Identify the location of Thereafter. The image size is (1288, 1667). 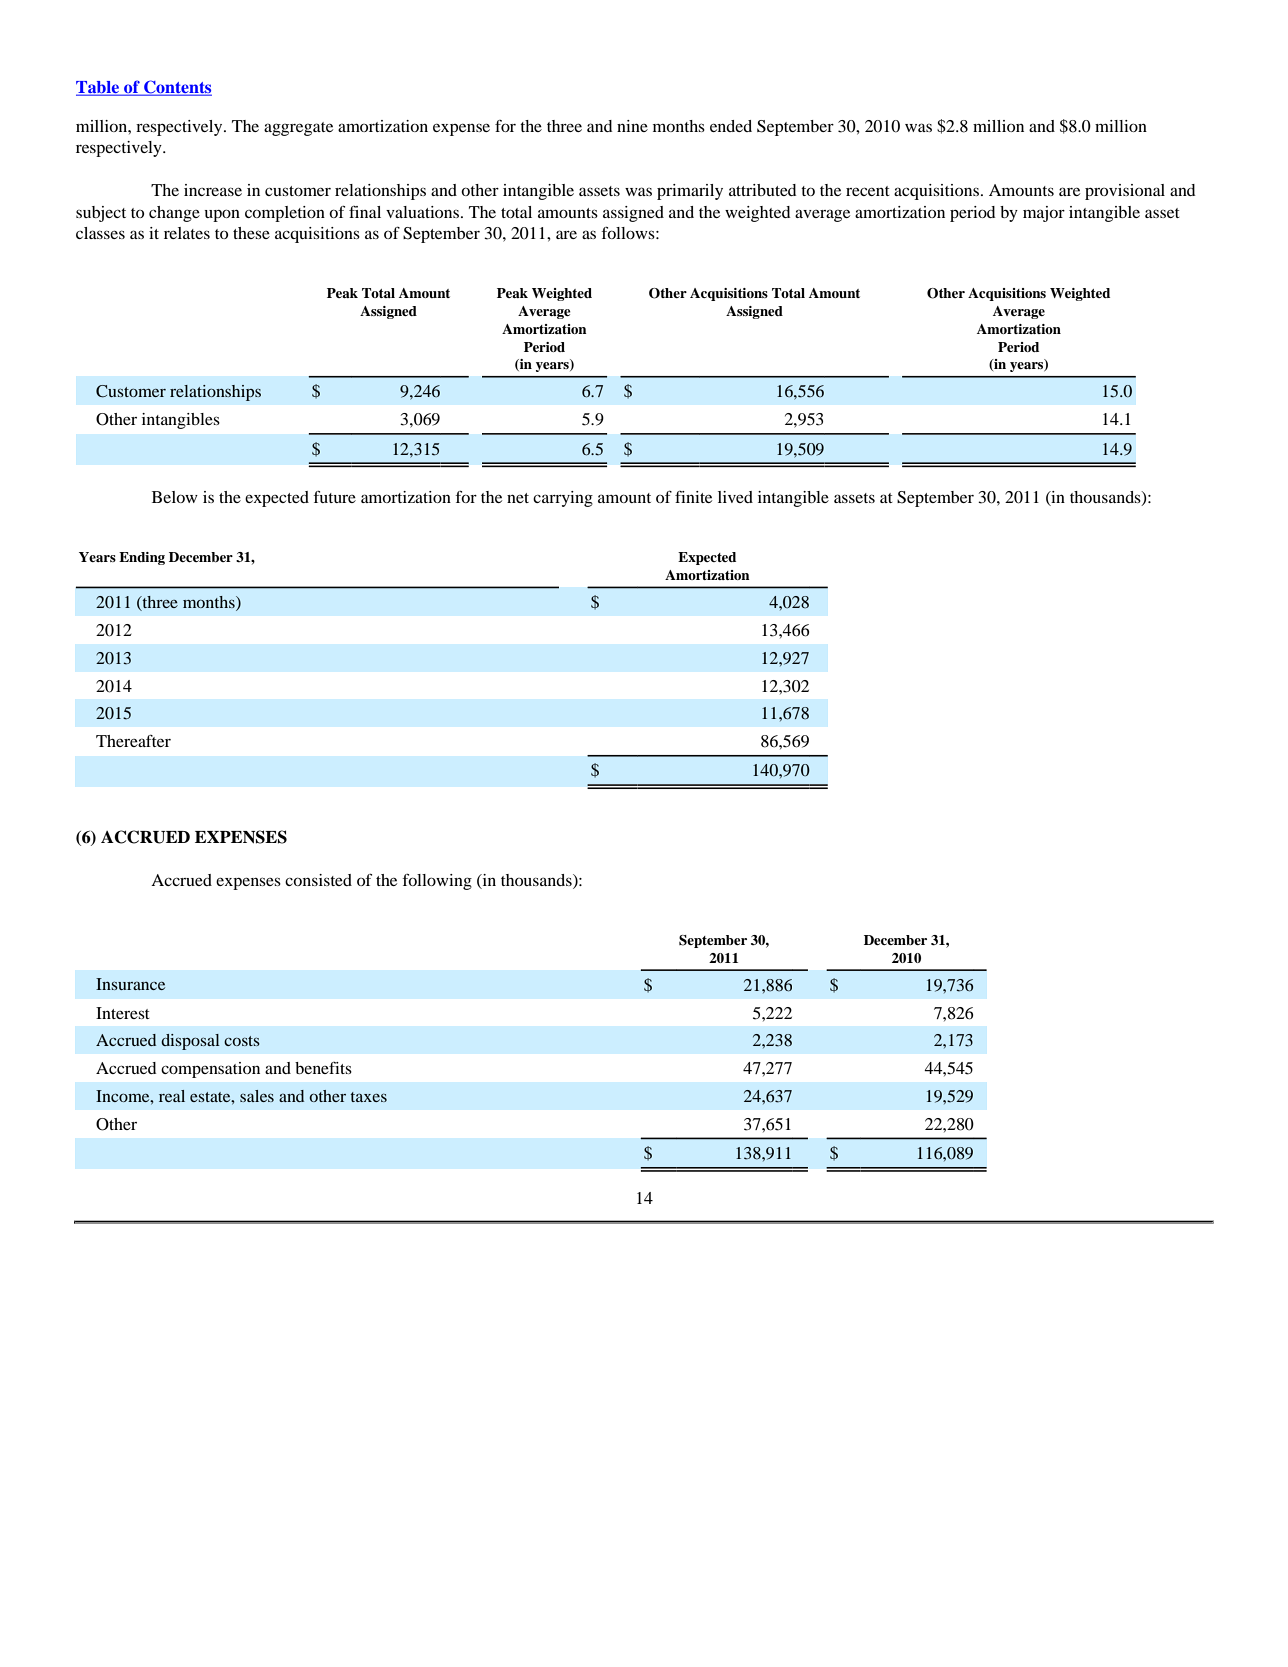
(133, 741).
